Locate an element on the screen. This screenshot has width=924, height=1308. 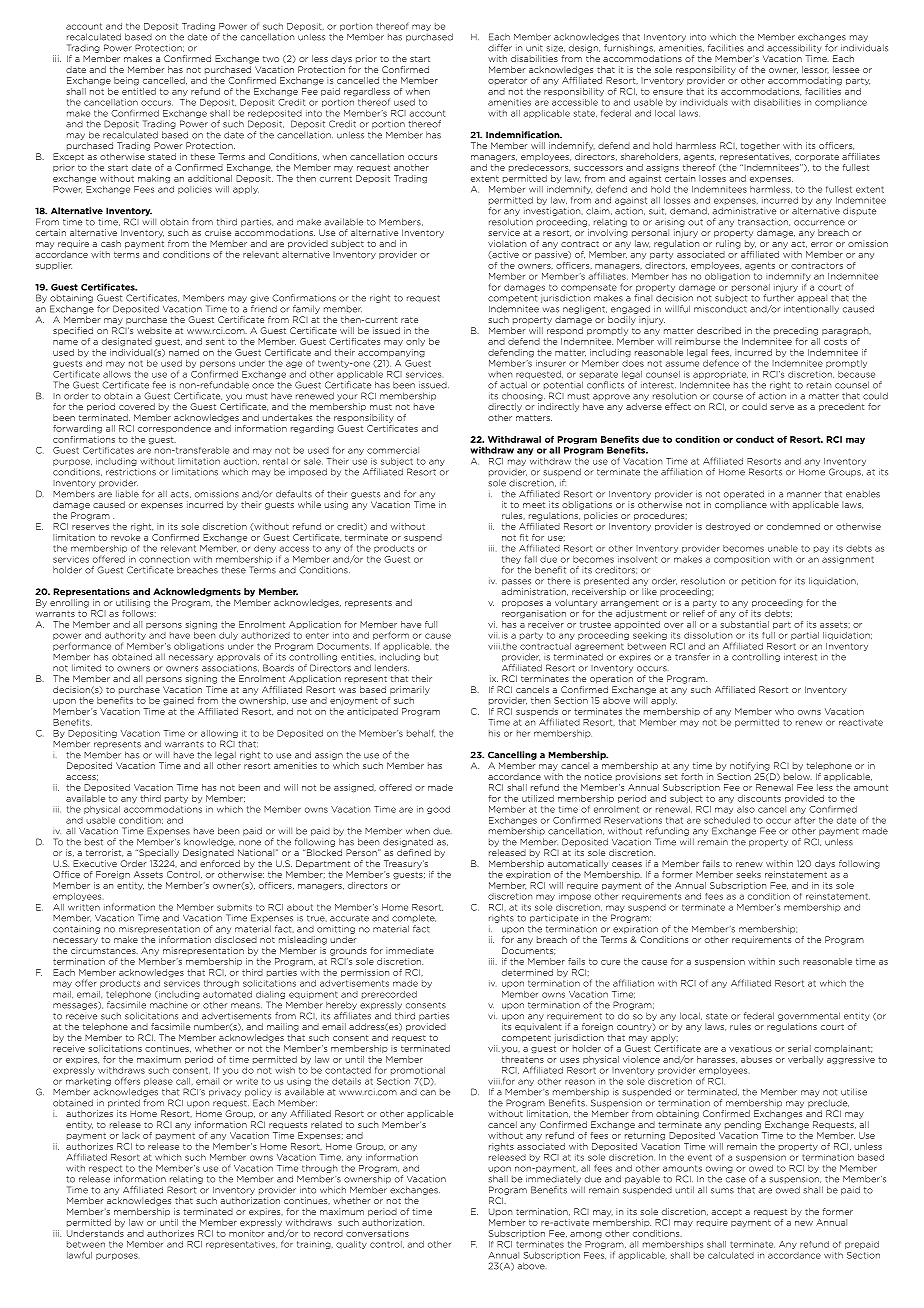
respect is located at coordinates (105, 1169).
